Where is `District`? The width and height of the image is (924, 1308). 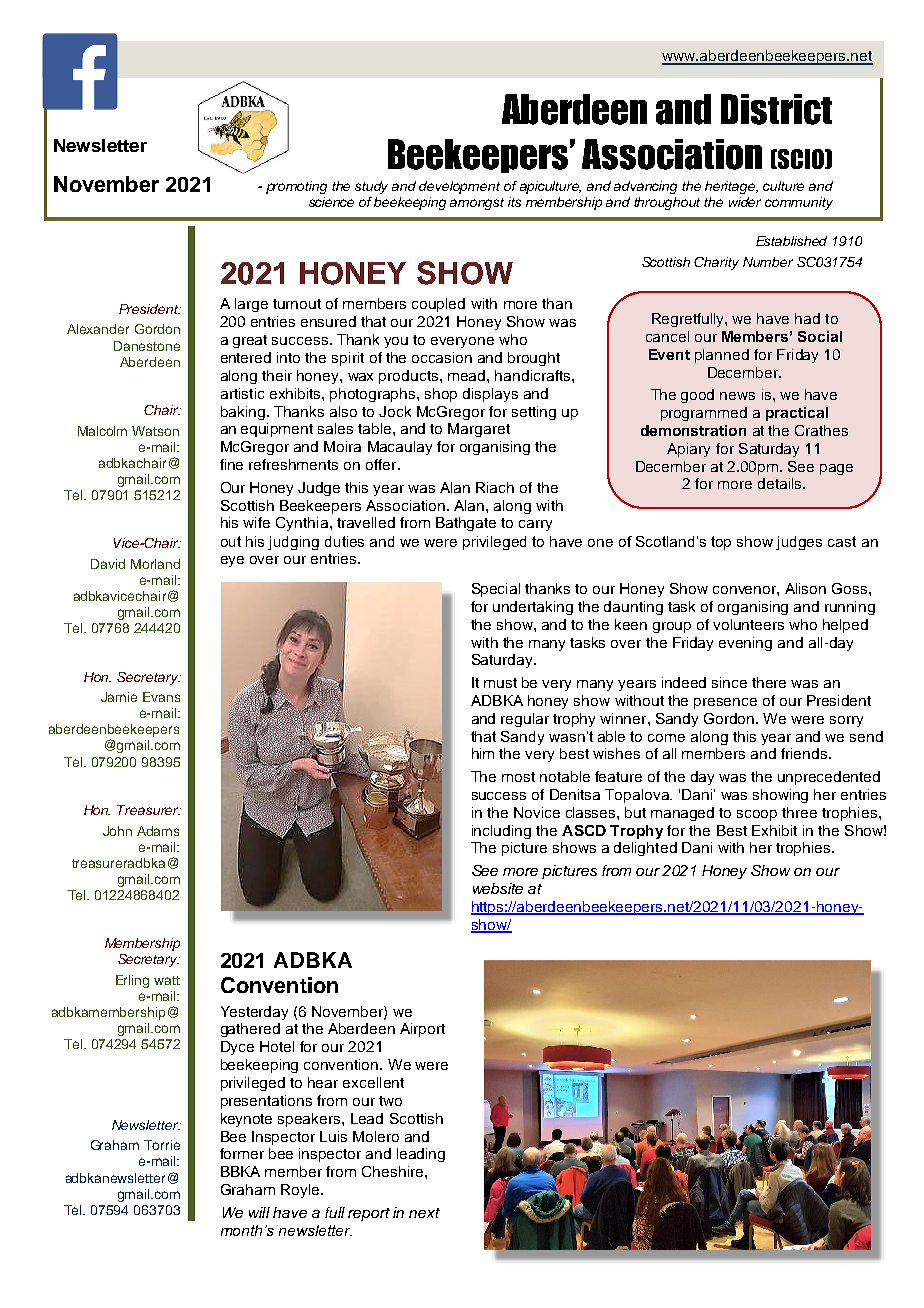 District is located at coordinates (776, 109).
